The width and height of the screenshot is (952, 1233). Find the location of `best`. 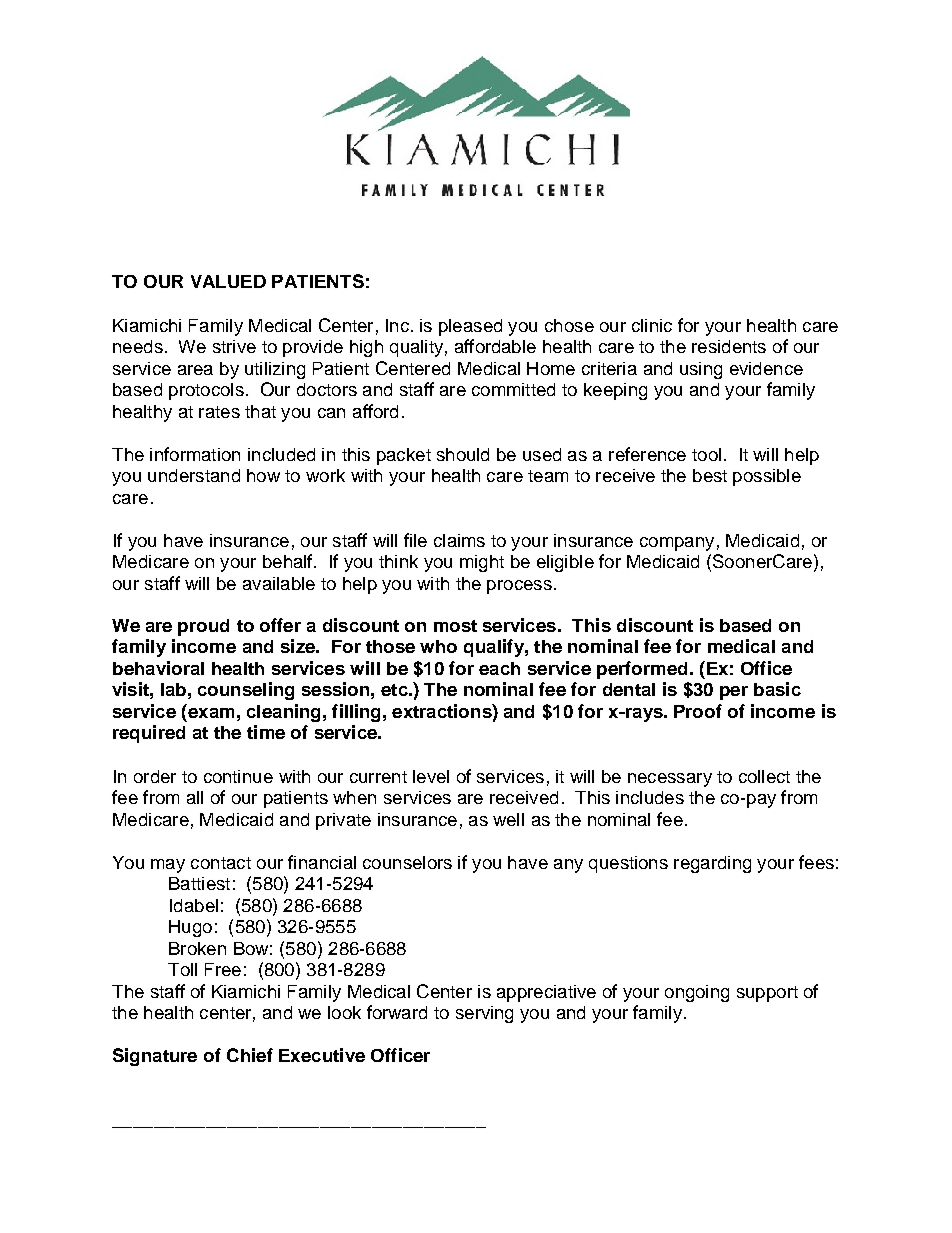

best is located at coordinates (710, 475).
